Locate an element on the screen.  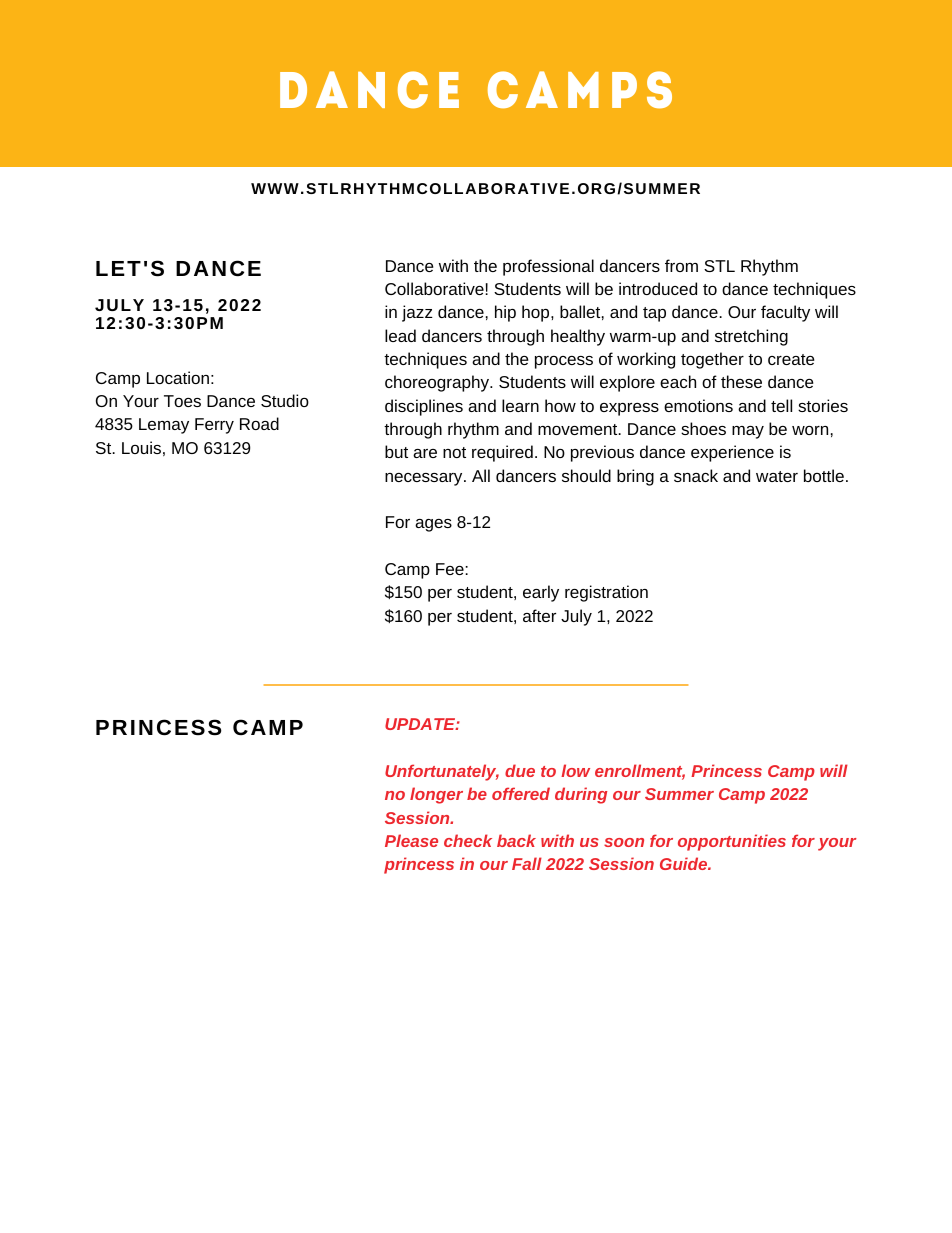
from is located at coordinates (681, 265).
